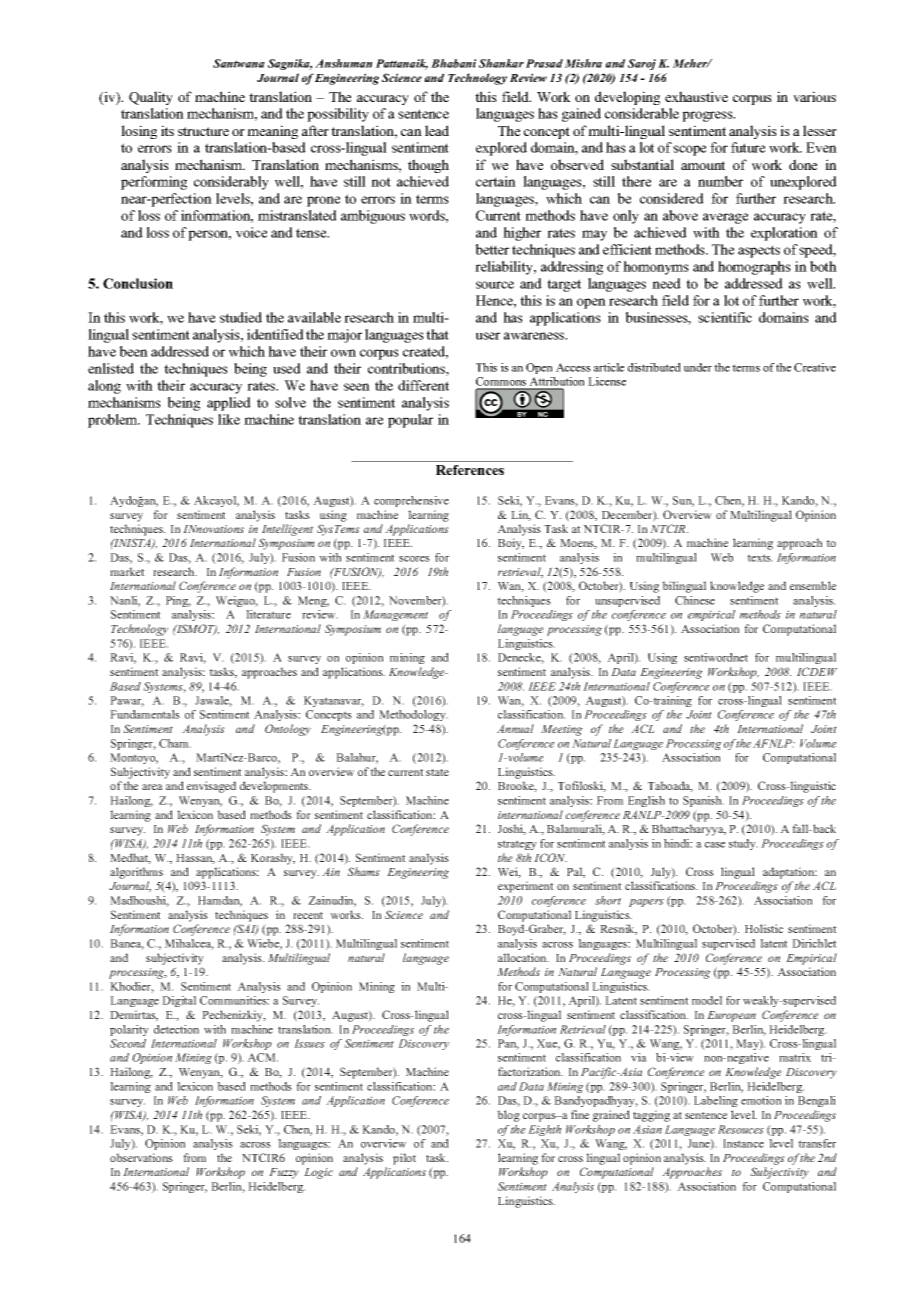  Describe the element at coordinates (211, 787) in the image. I see `envisaged` at that location.
